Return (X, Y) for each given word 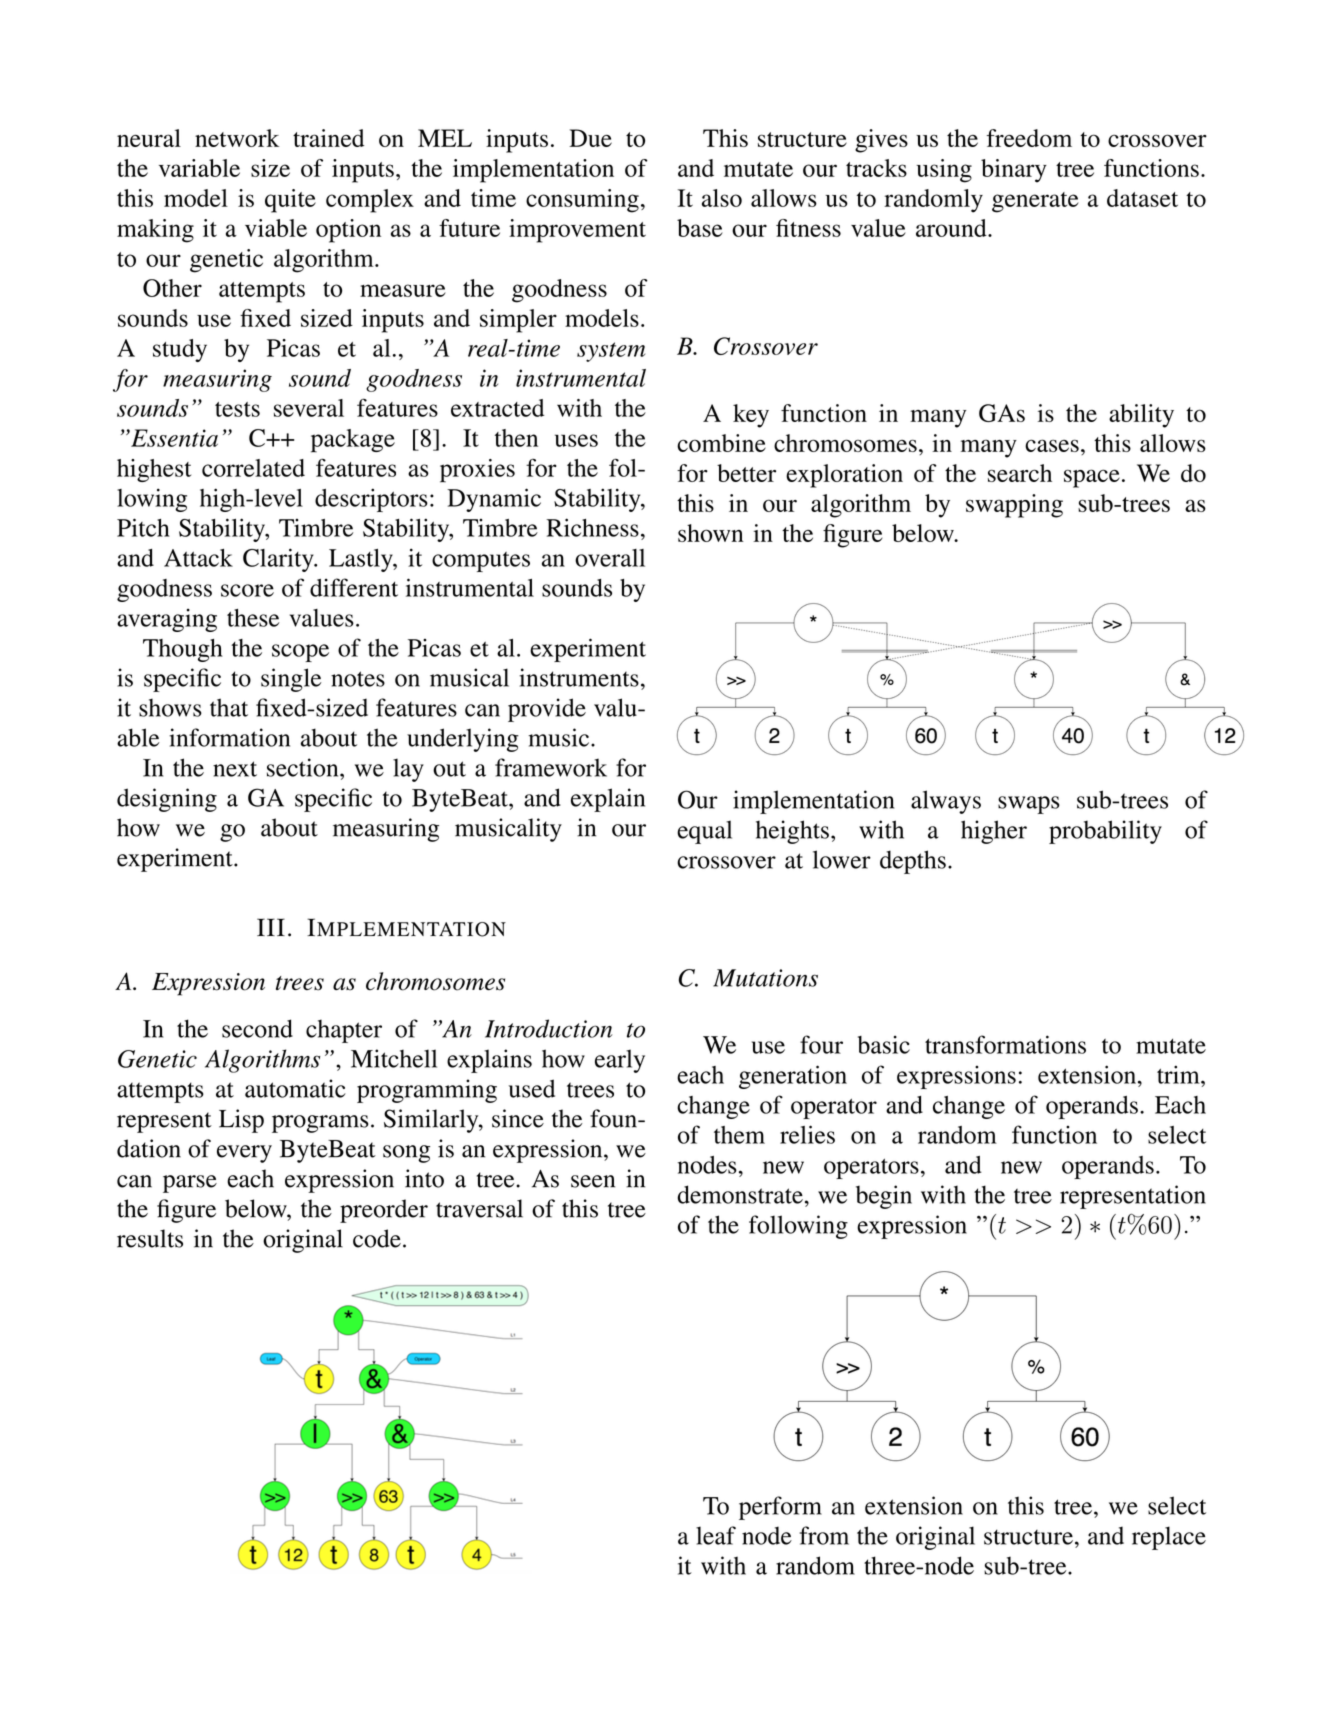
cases (1052, 445)
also (722, 198)
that (229, 707)
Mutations (765, 978)
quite (290, 201)
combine (721, 443)
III (271, 927)
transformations (1005, 1044)
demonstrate (740, 1194)
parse (190, 1184)
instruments (579, 677)
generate (1035, 202)
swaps (1029, 805)
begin (884, 1197)
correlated (253, 468)
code (377, 1238)
